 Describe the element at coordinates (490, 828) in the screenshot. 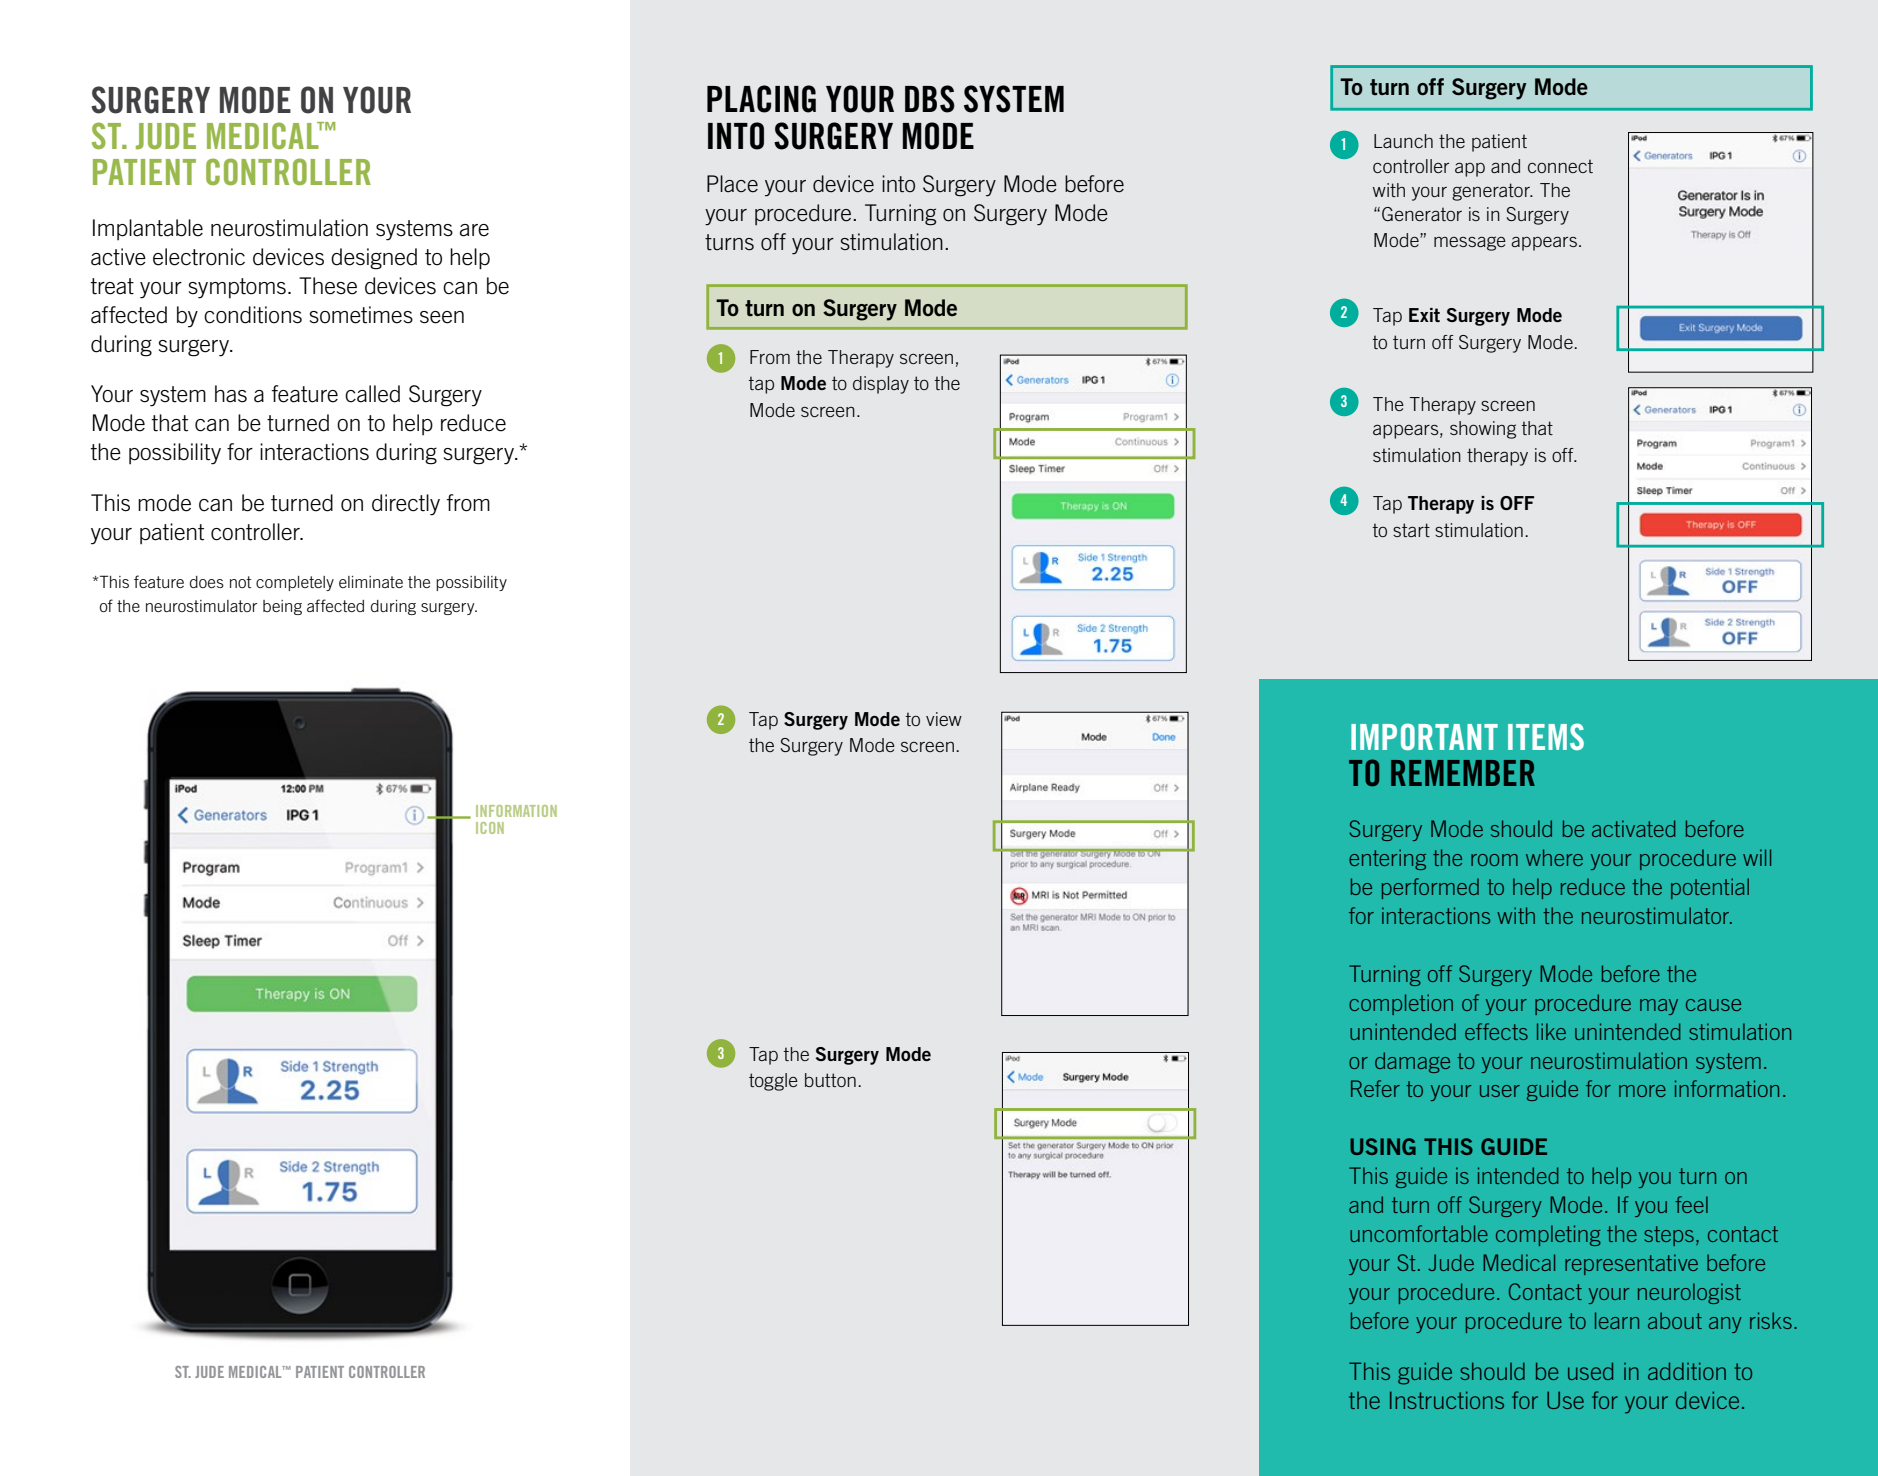

I see `ICON` at that location.
